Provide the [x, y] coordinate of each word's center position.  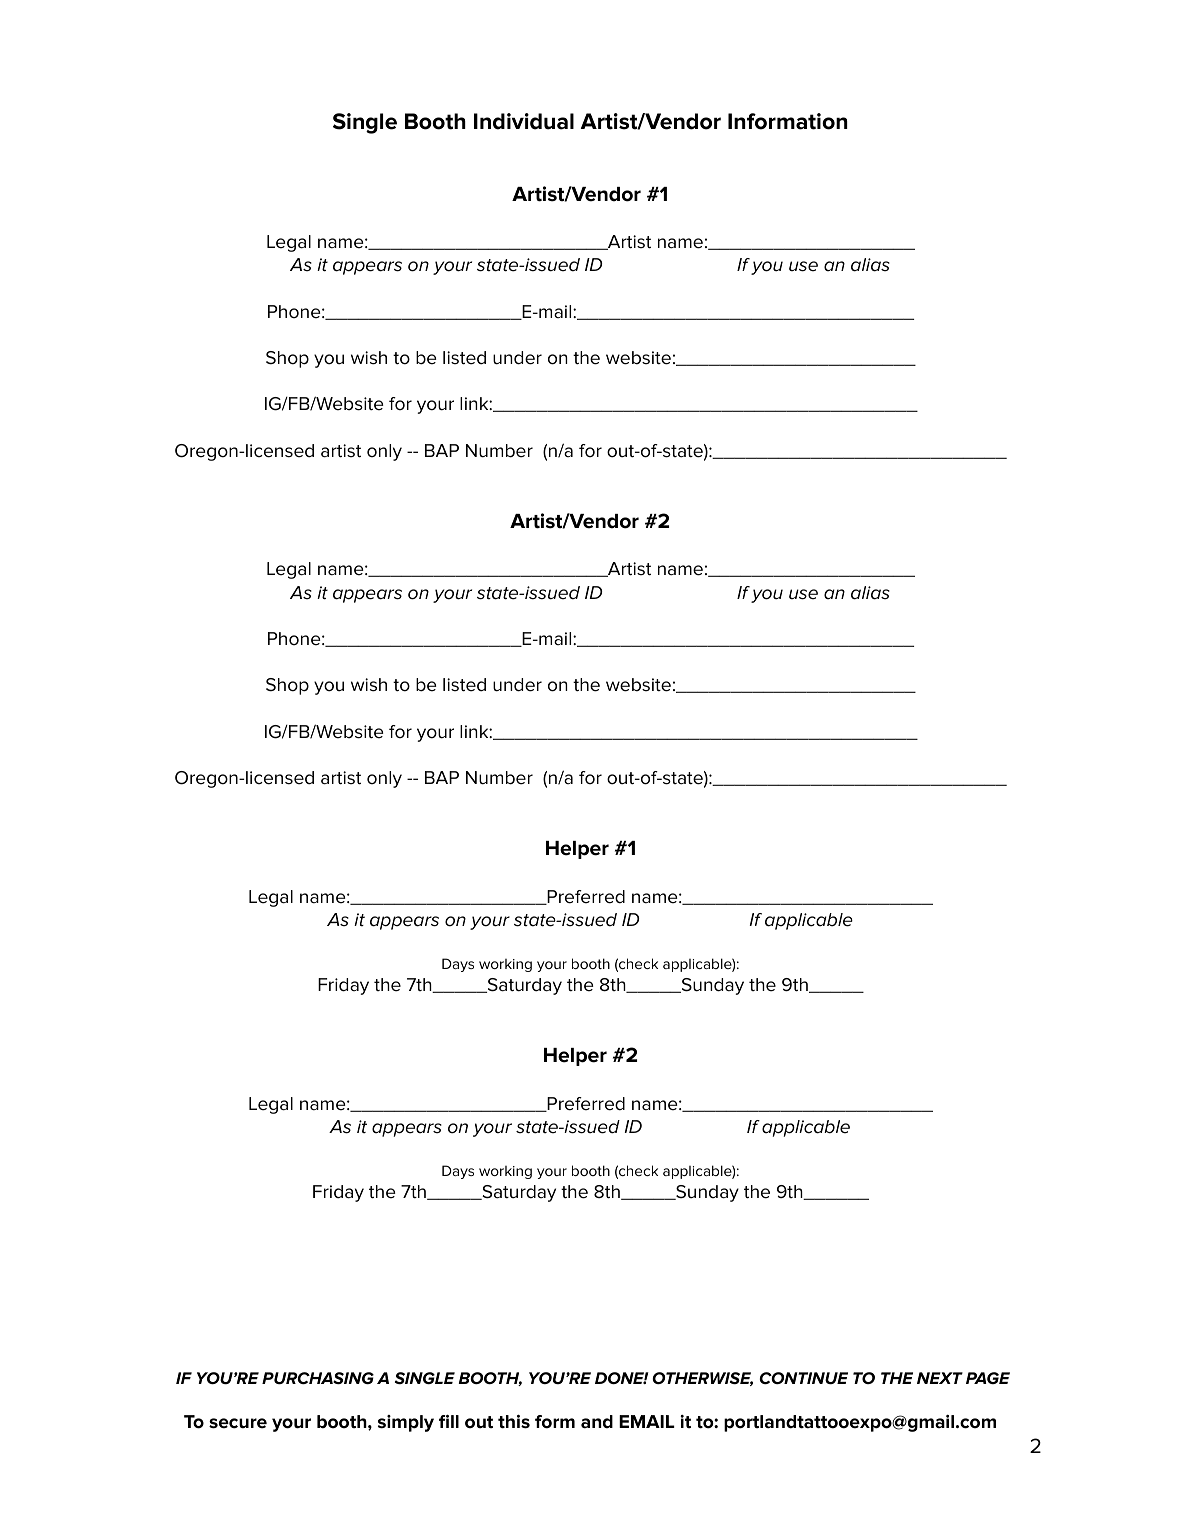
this [514, 1422]
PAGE [988, 1378]
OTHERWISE [702, 1379]
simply [406, 1423]
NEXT [940, 1378]
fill [449, 1421]
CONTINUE [803, 1378]
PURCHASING [318, 1378]
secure [238, 1423]
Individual [524, 121]
